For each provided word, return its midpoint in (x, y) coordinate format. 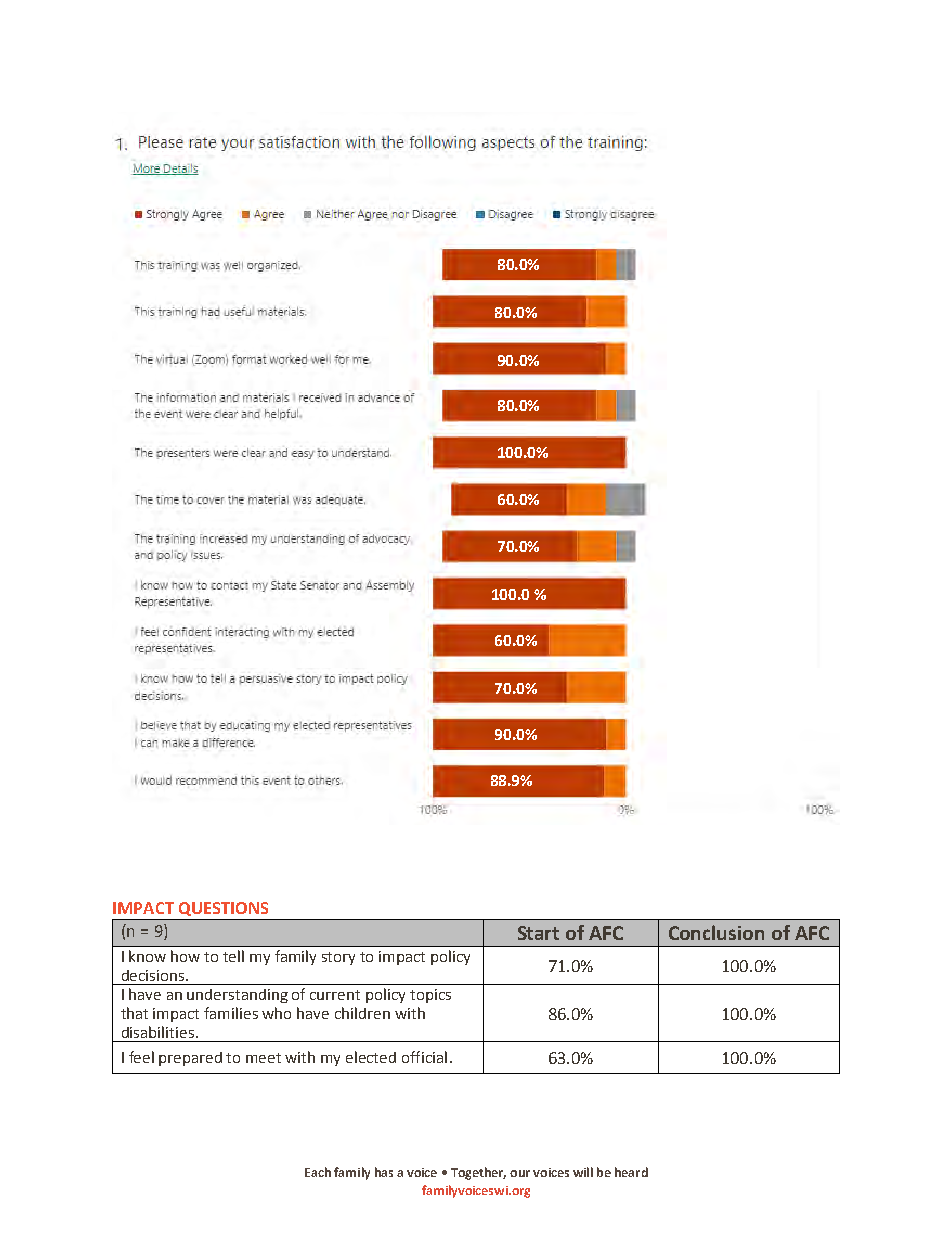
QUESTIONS (223, 909)
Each (318, 1172)
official (424, 1057)
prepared (190, 1059)
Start (538, 933)
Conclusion (716, 932)
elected (371, 1057)
